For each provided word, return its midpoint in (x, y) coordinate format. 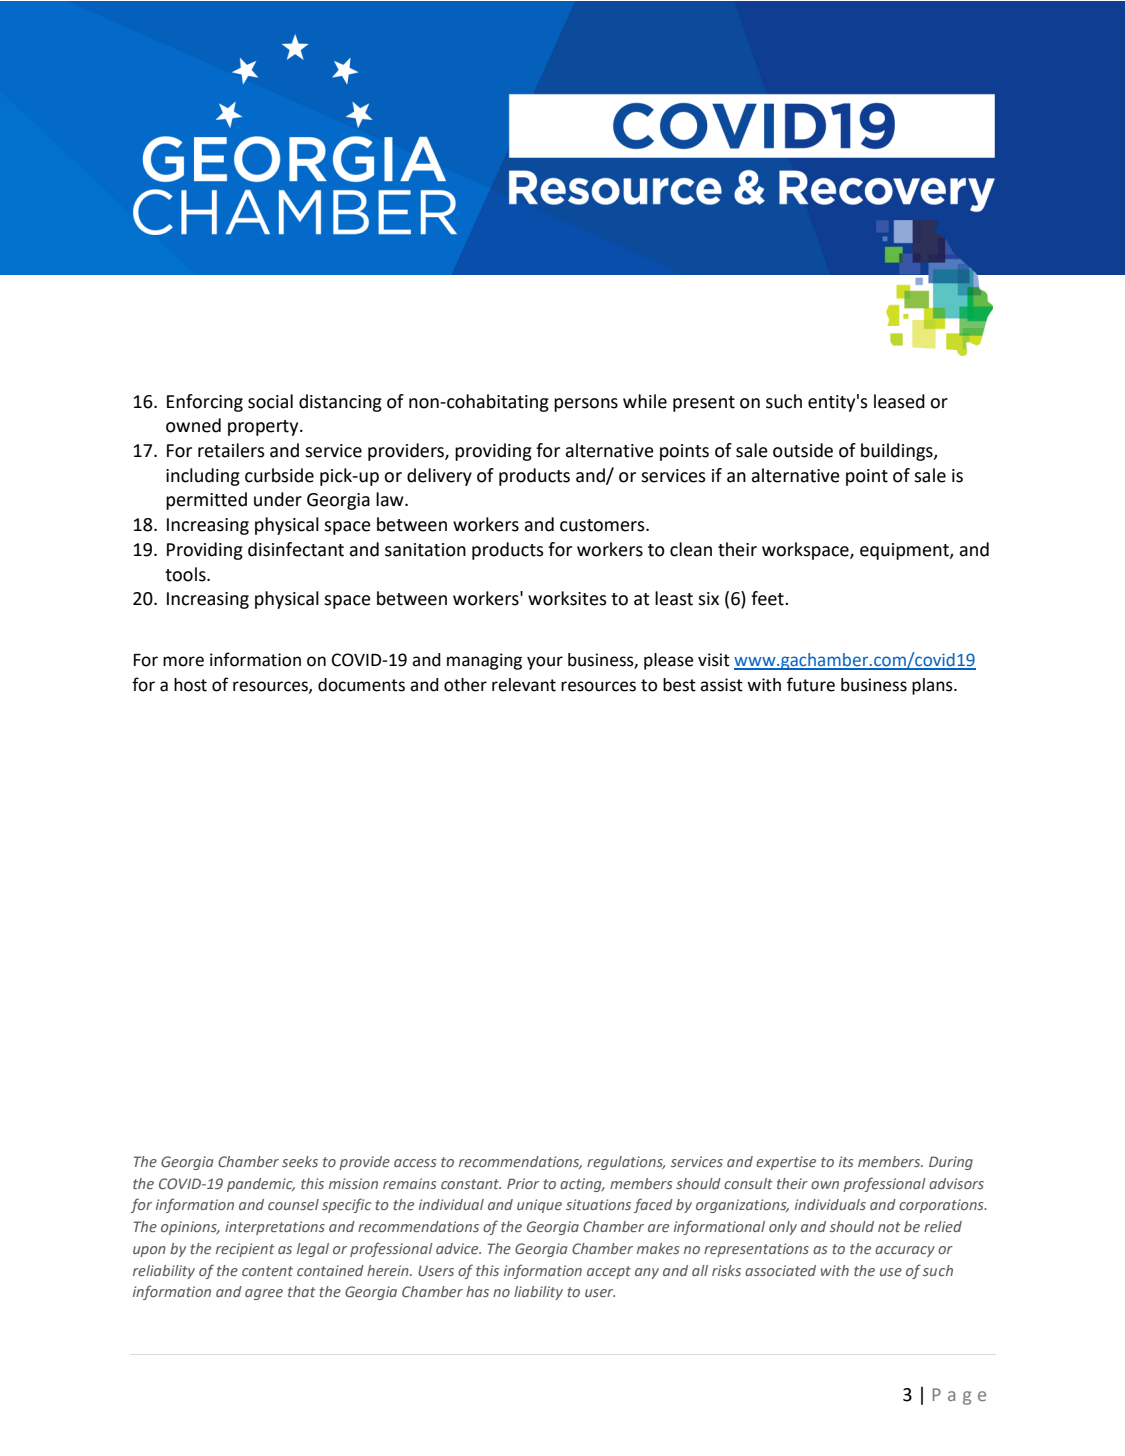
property (264, 428)
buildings (898, 452)
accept (609, 1272)
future (811, 684)
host (190, 685)
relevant (524, 685)
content (267, 1271)
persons (586, 405)
